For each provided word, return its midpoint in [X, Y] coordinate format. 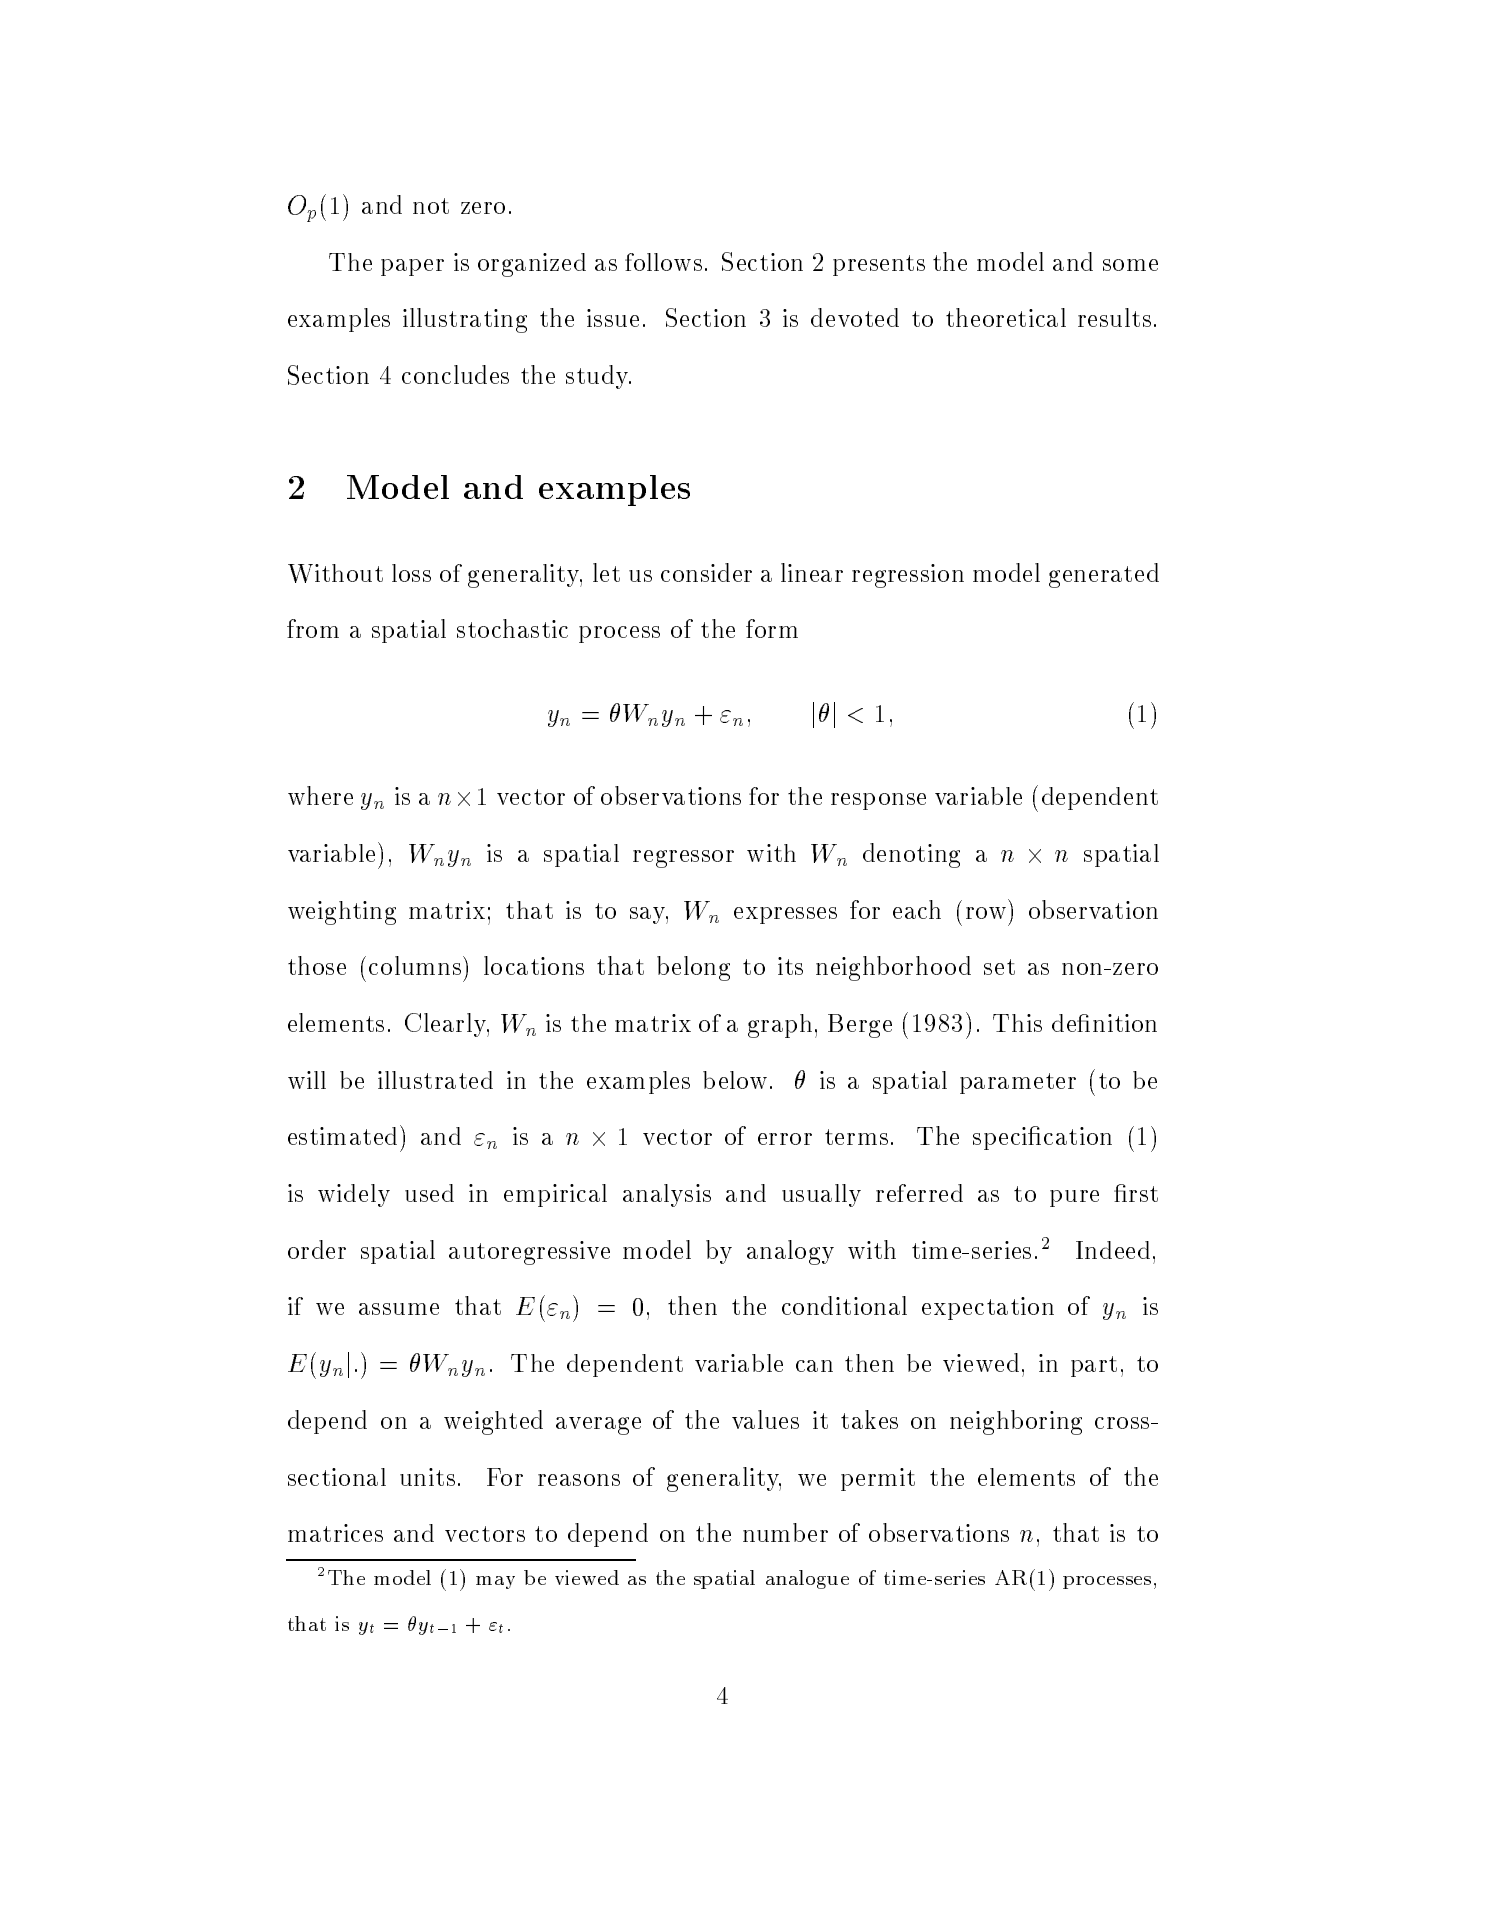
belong [693, 968]
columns [416, 965]
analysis [667, 1195]
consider [706, 572]
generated [1104, 575]
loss [411, 573]
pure [1074, 1198]
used [429, 1193]
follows [663, 262]
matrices [335, 1533]
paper [412, 267]
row [986, 913]
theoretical [1006, 317]
